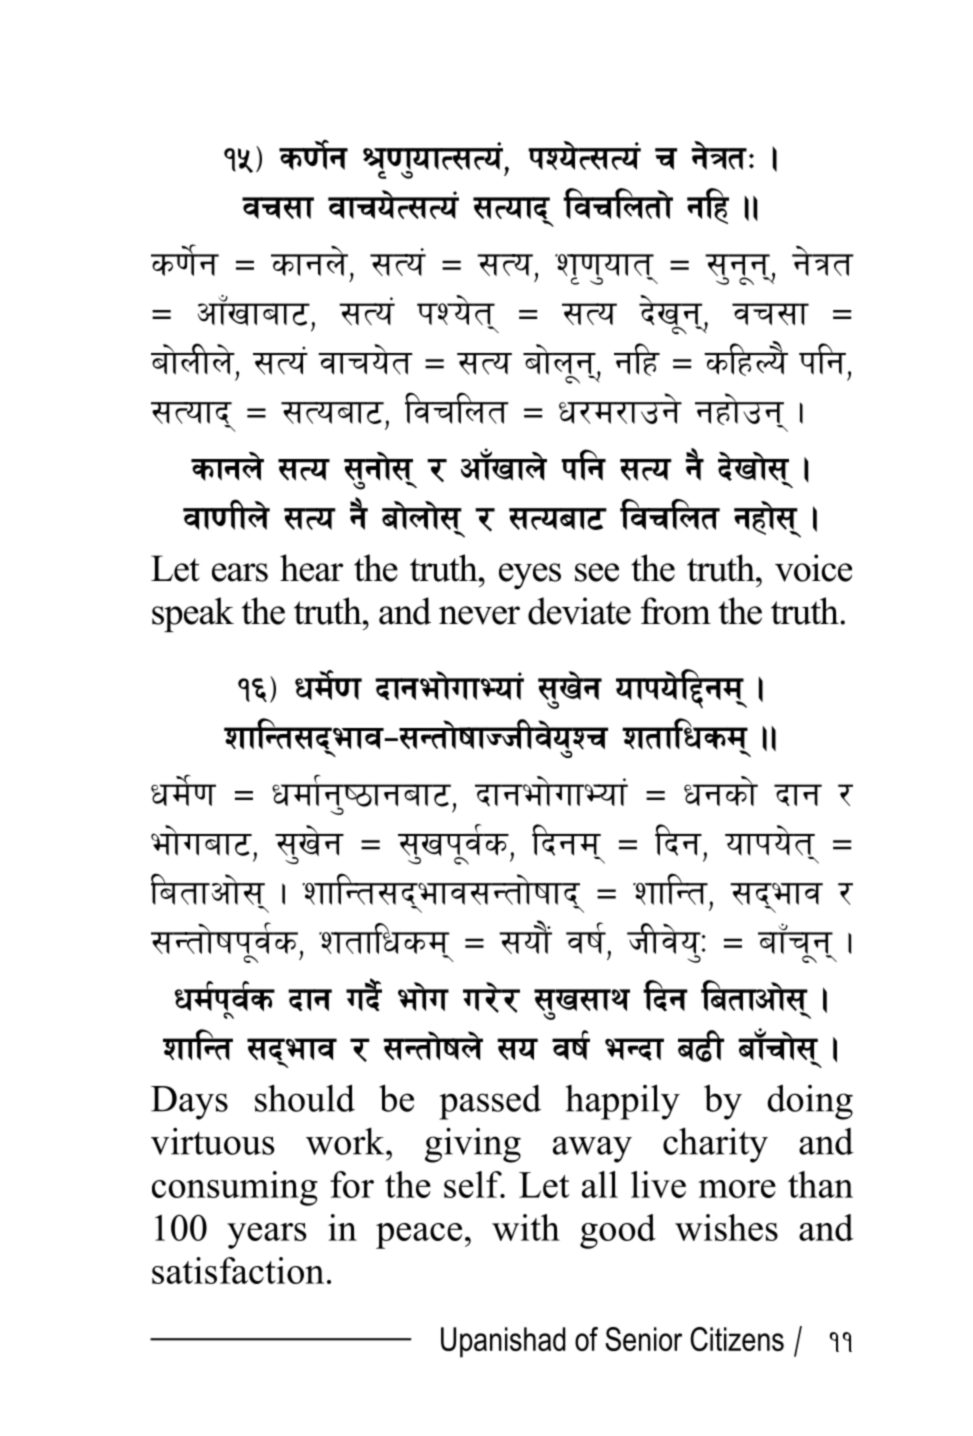 Image resolution: width=973 pixels, height=1436 pixels. Describe the element at coordinates (238, 1270) in the document. I see `satisfaction` at that location.
